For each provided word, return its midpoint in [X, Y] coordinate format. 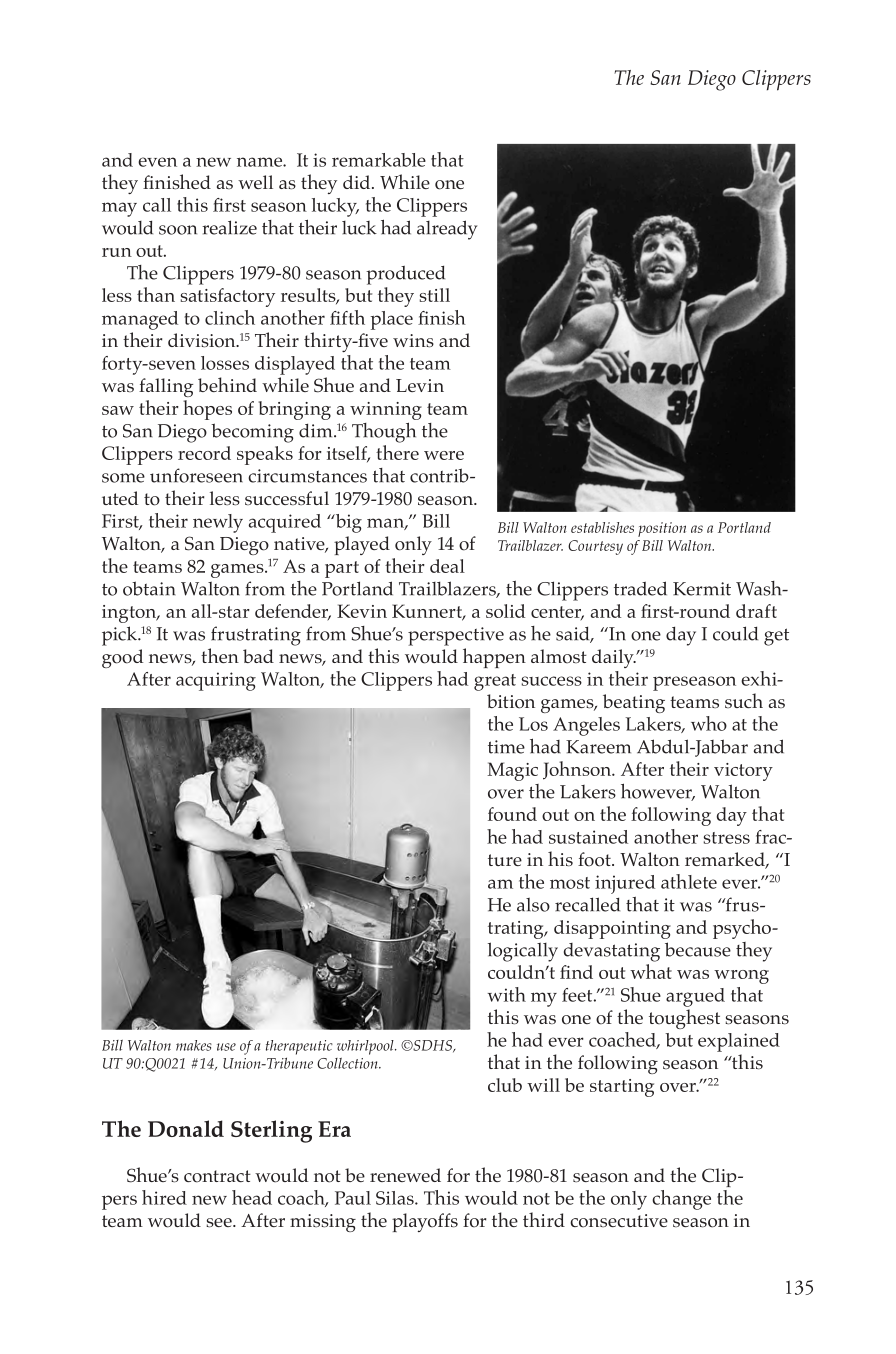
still [435, 295]
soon [178, 230]
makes [194, 1045]
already [447, 230]
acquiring [216, 681]
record [204, 453]
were [444, 455]
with [507, 994]
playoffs [425, 1222]
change [681, 1200]
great [495, 682]
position [662, 529]
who [709, 723]
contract [217, 1176]
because [698, 949]
